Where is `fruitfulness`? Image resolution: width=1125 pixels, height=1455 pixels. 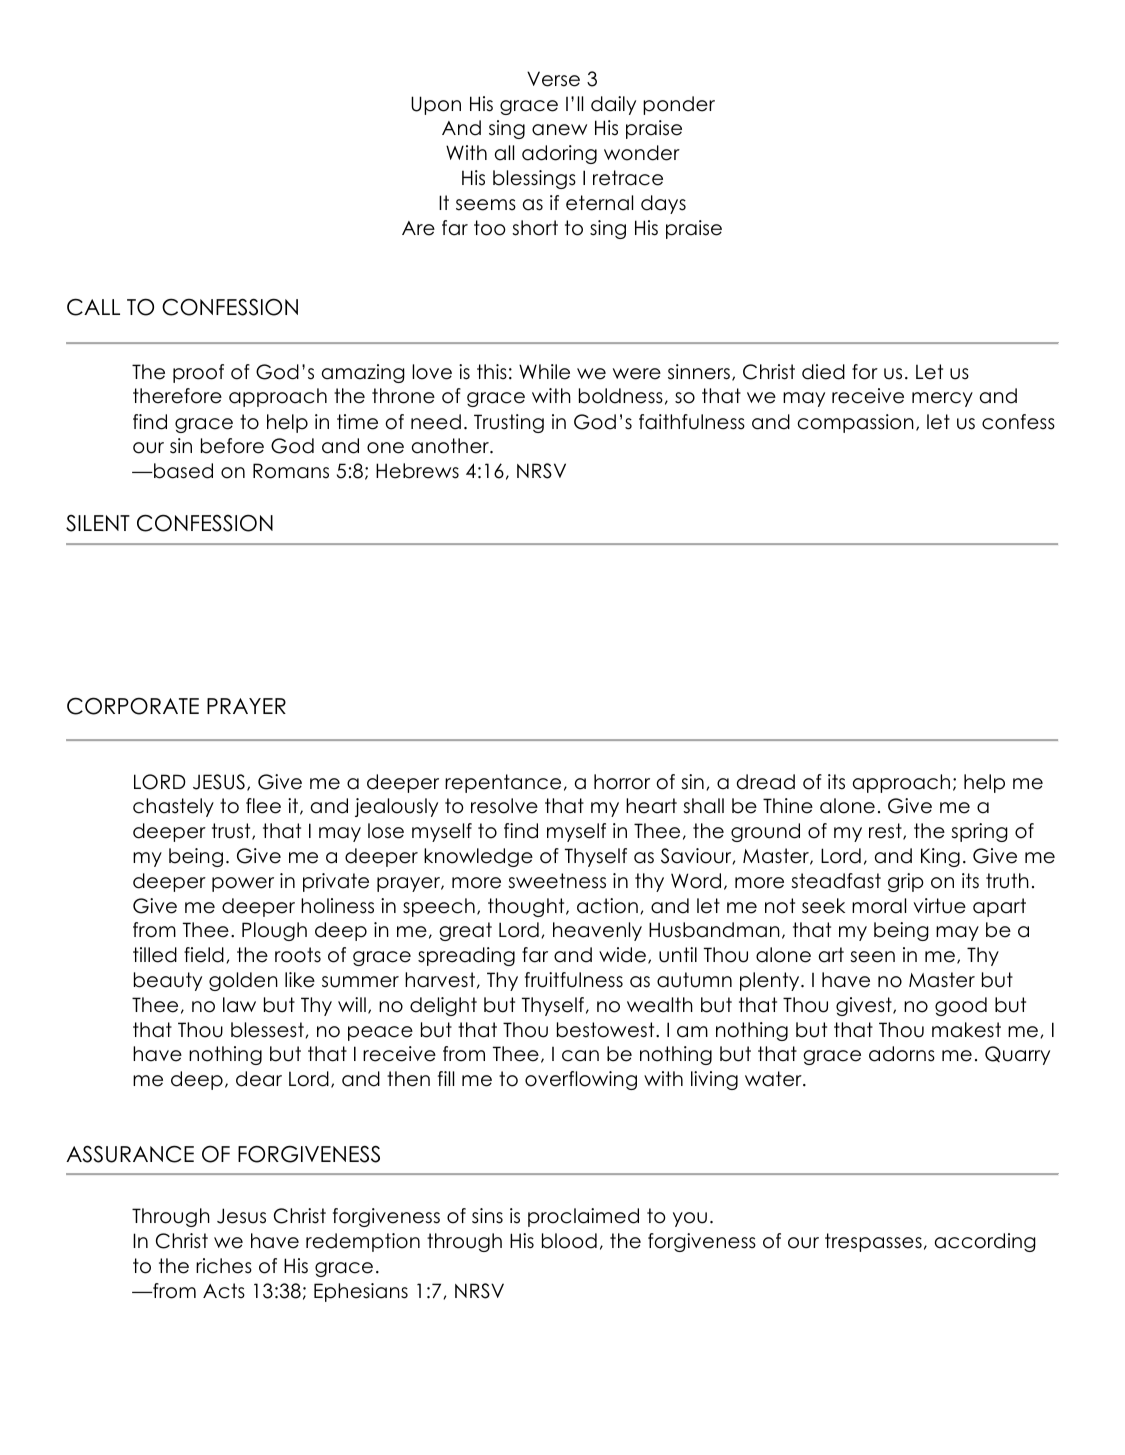 fruitfulness is located at coordinates (574, 980).
